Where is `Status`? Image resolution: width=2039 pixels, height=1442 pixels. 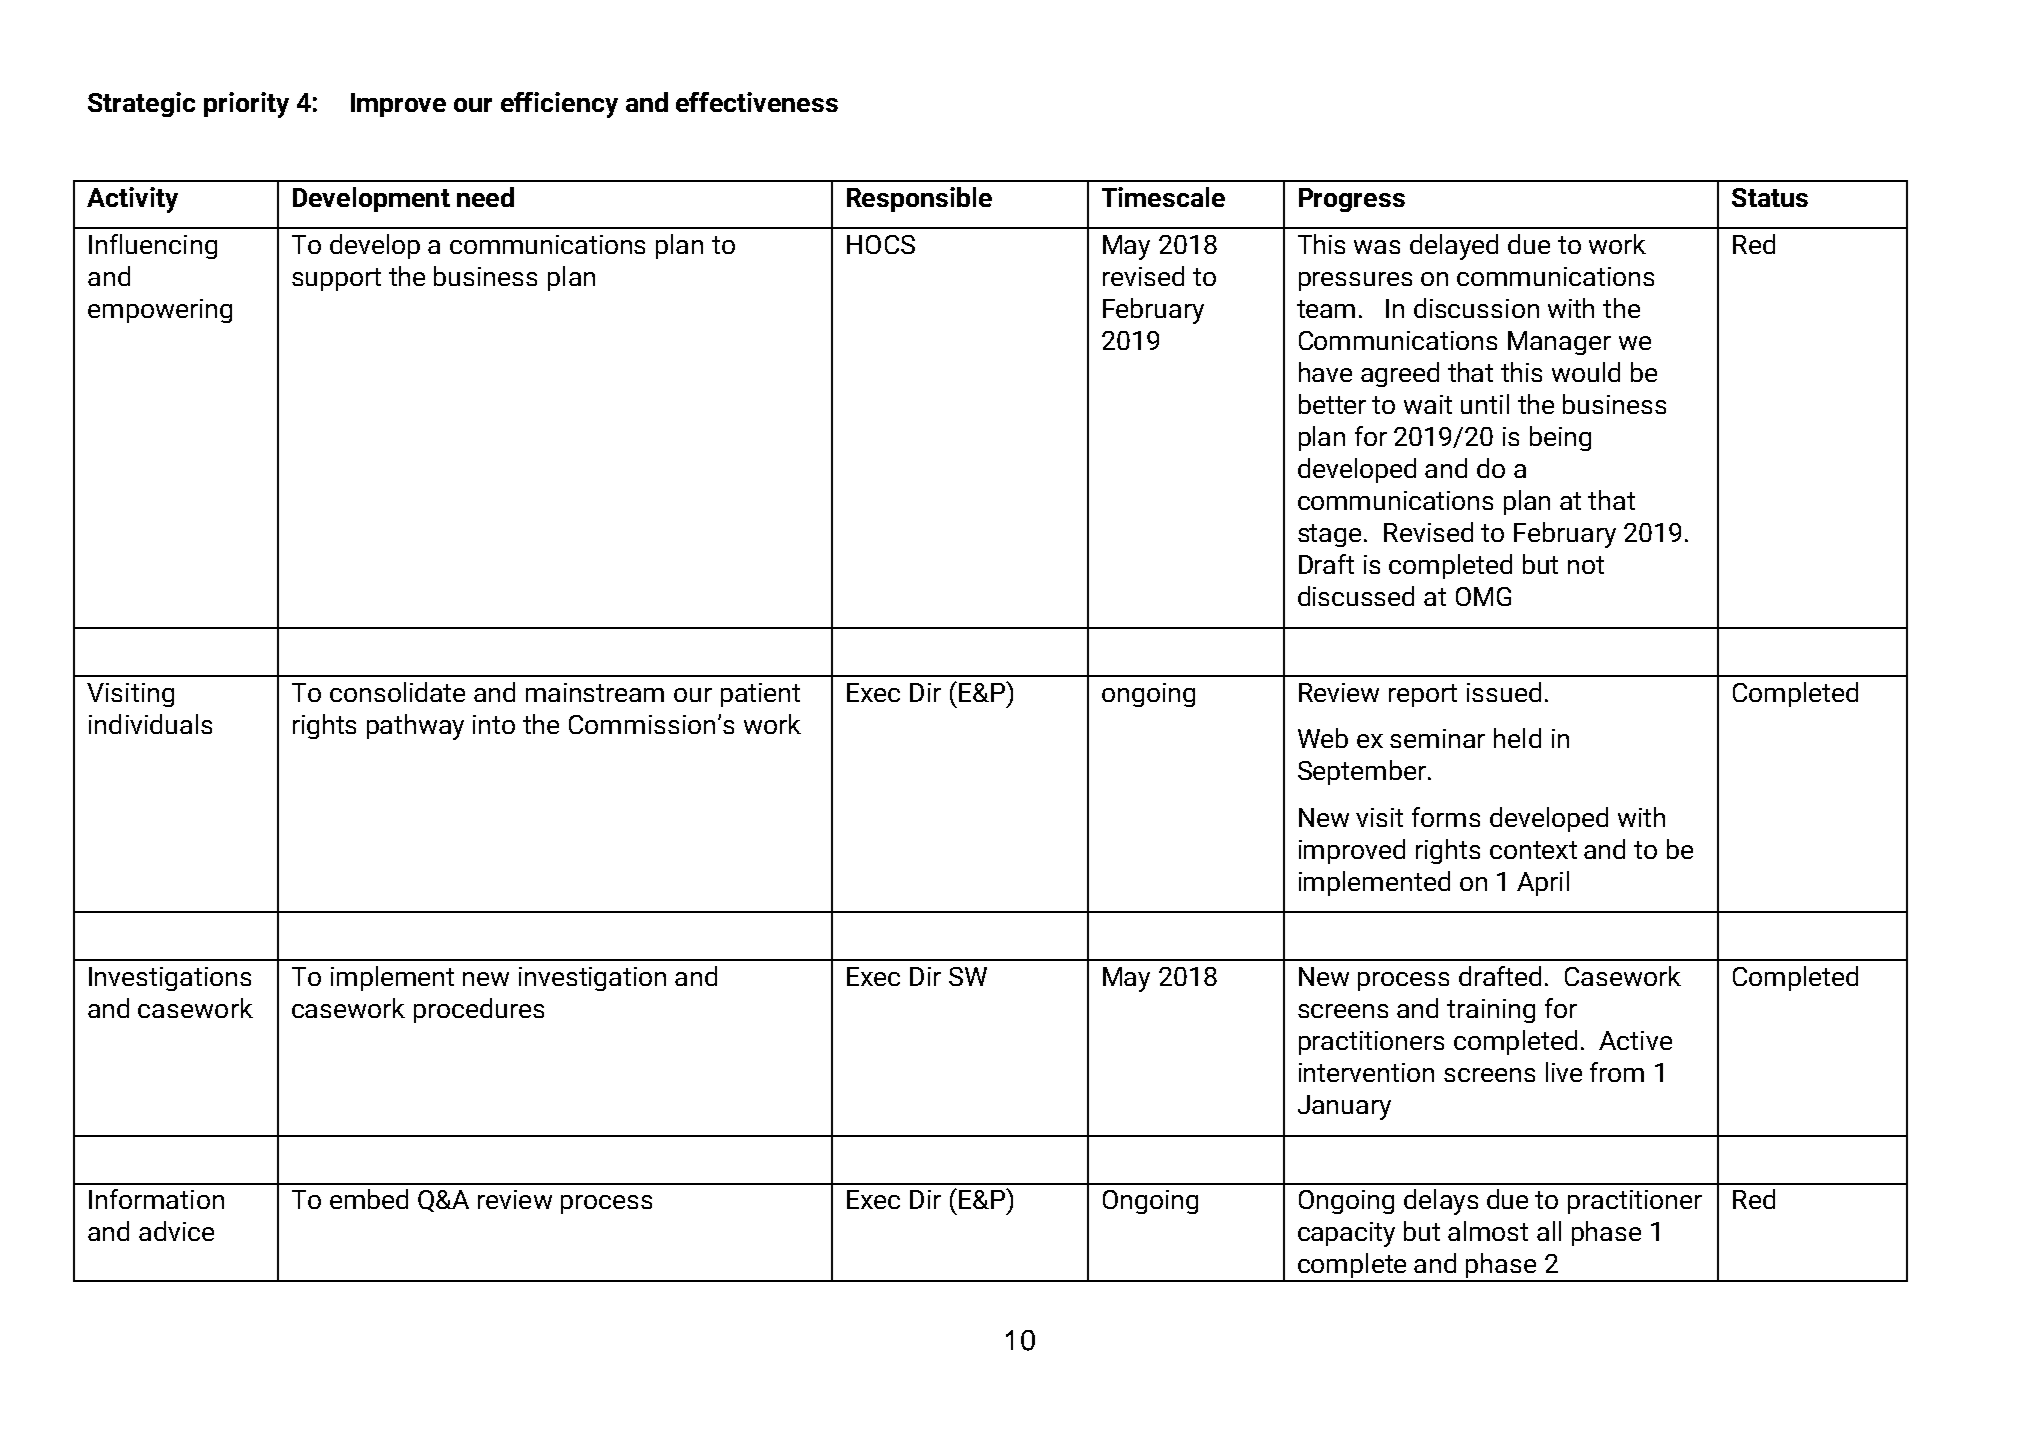 Status is located at coordinates (1770, 197).
